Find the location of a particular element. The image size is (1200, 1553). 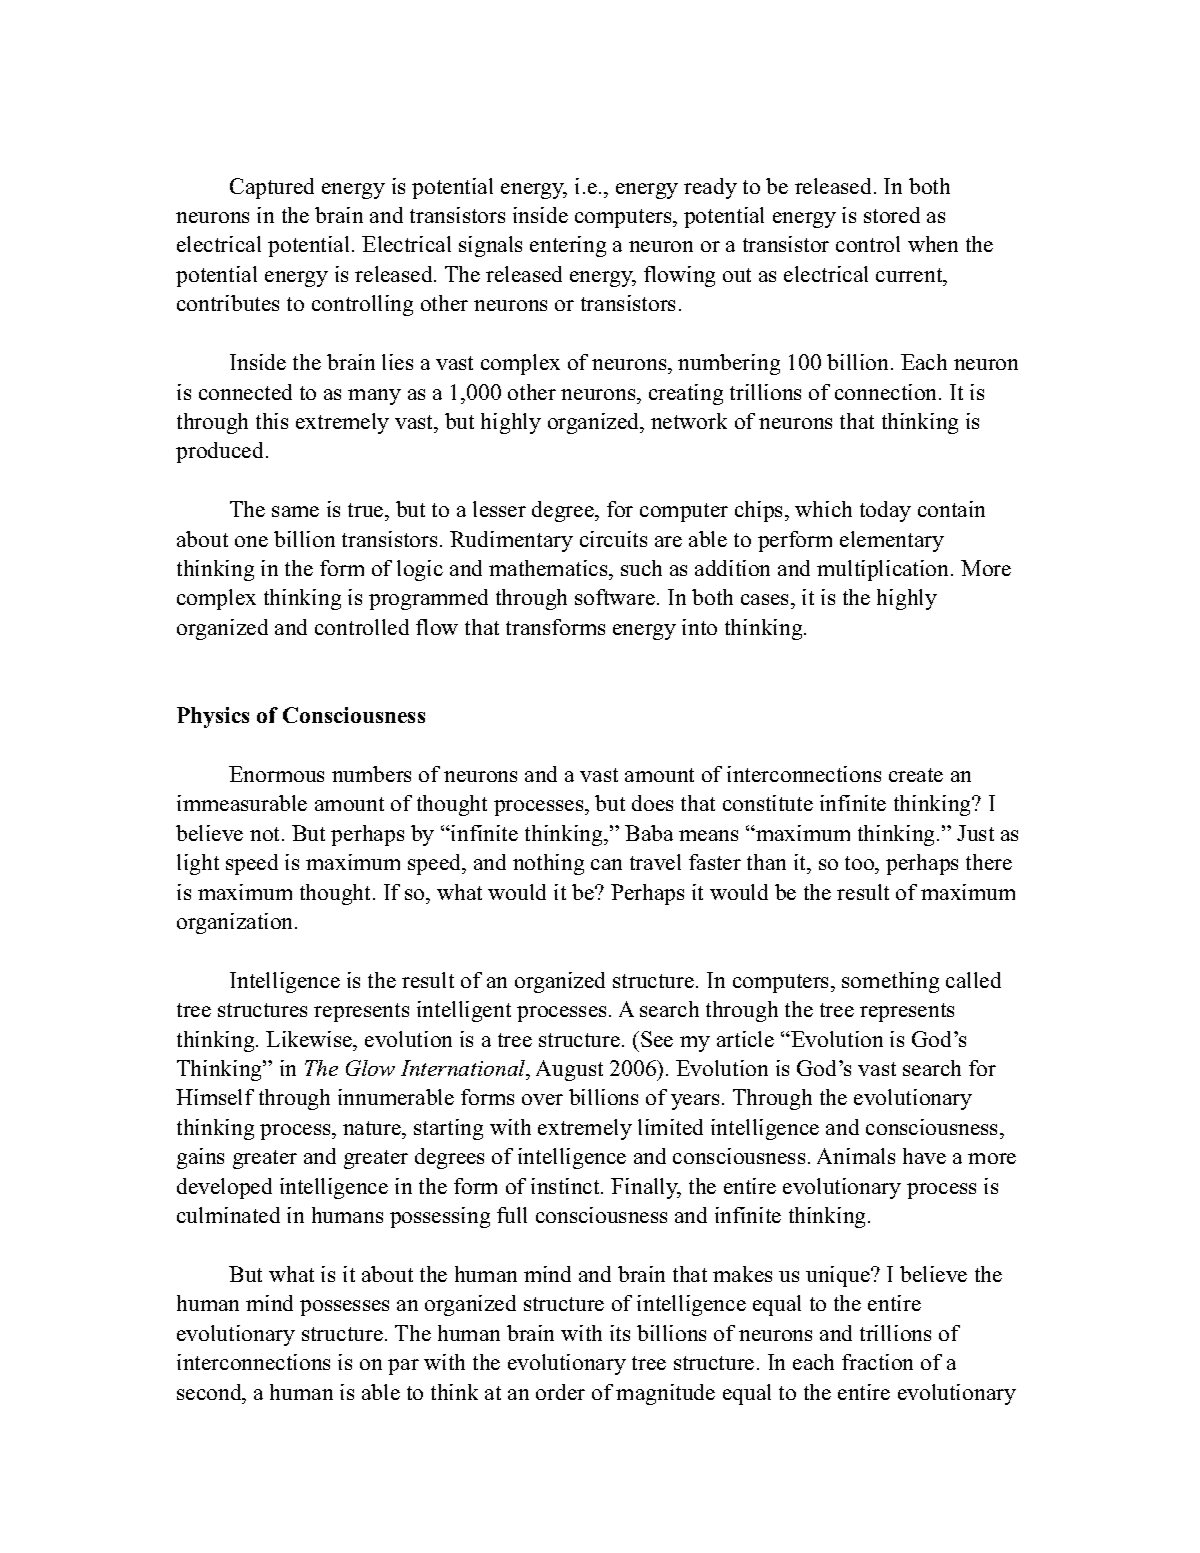

same is located at coordinates (295, 511).
